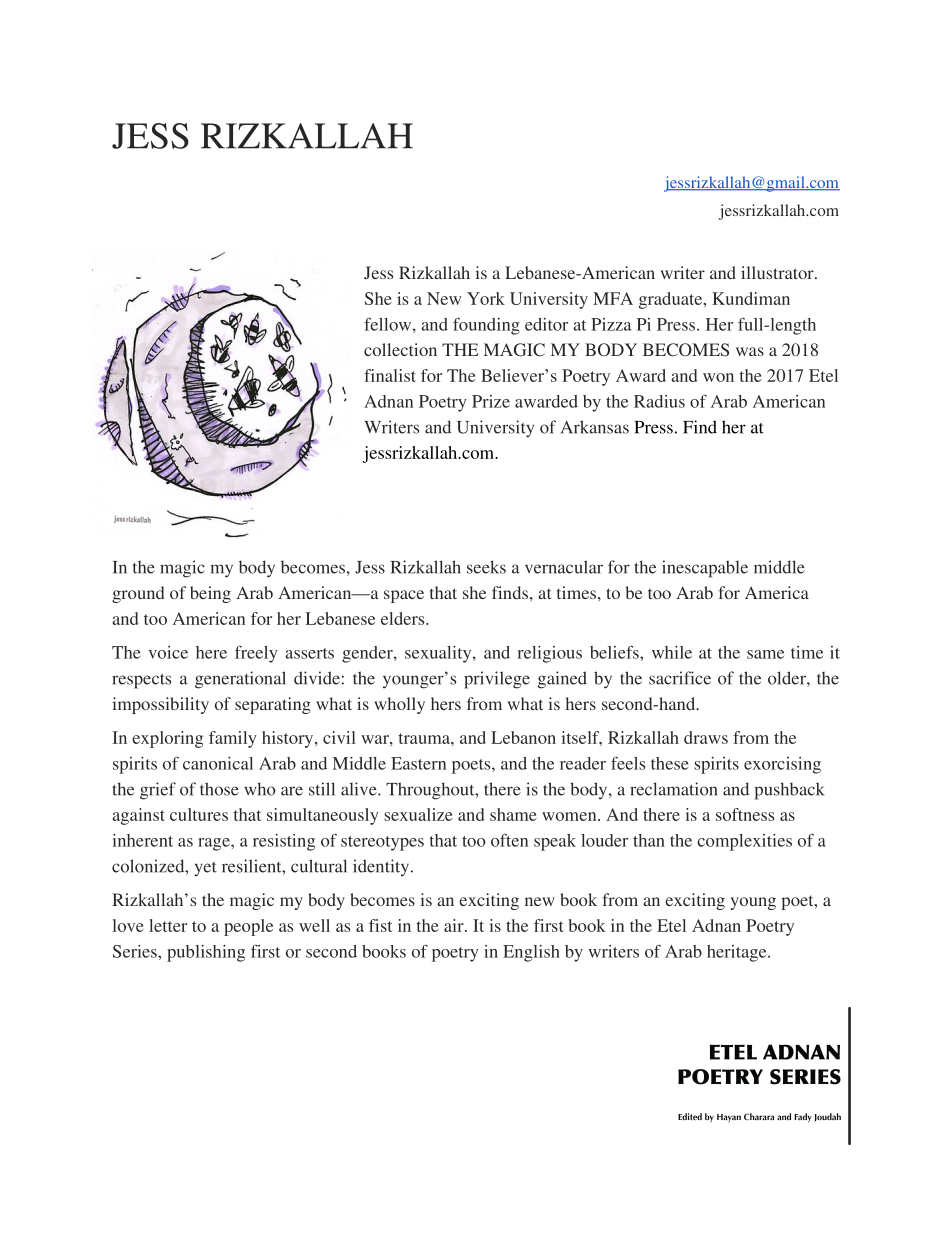 The image size is (952, 1233). What do you see at coordinates (400, 349) in the screenshot?
I see `collection` at bounding box center [400, 349].
